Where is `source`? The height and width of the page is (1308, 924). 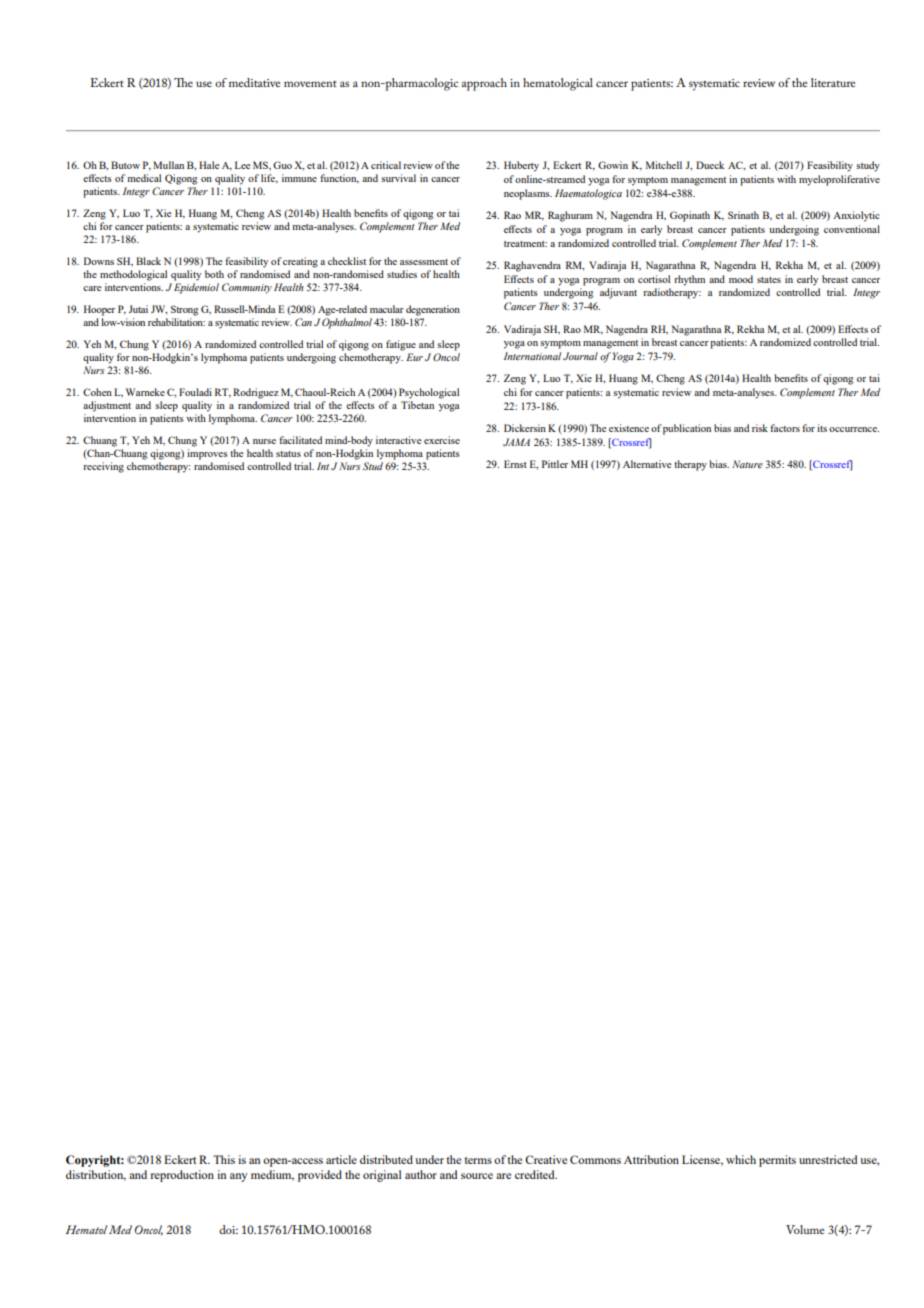 source is located at coordinates (477, 1176).
